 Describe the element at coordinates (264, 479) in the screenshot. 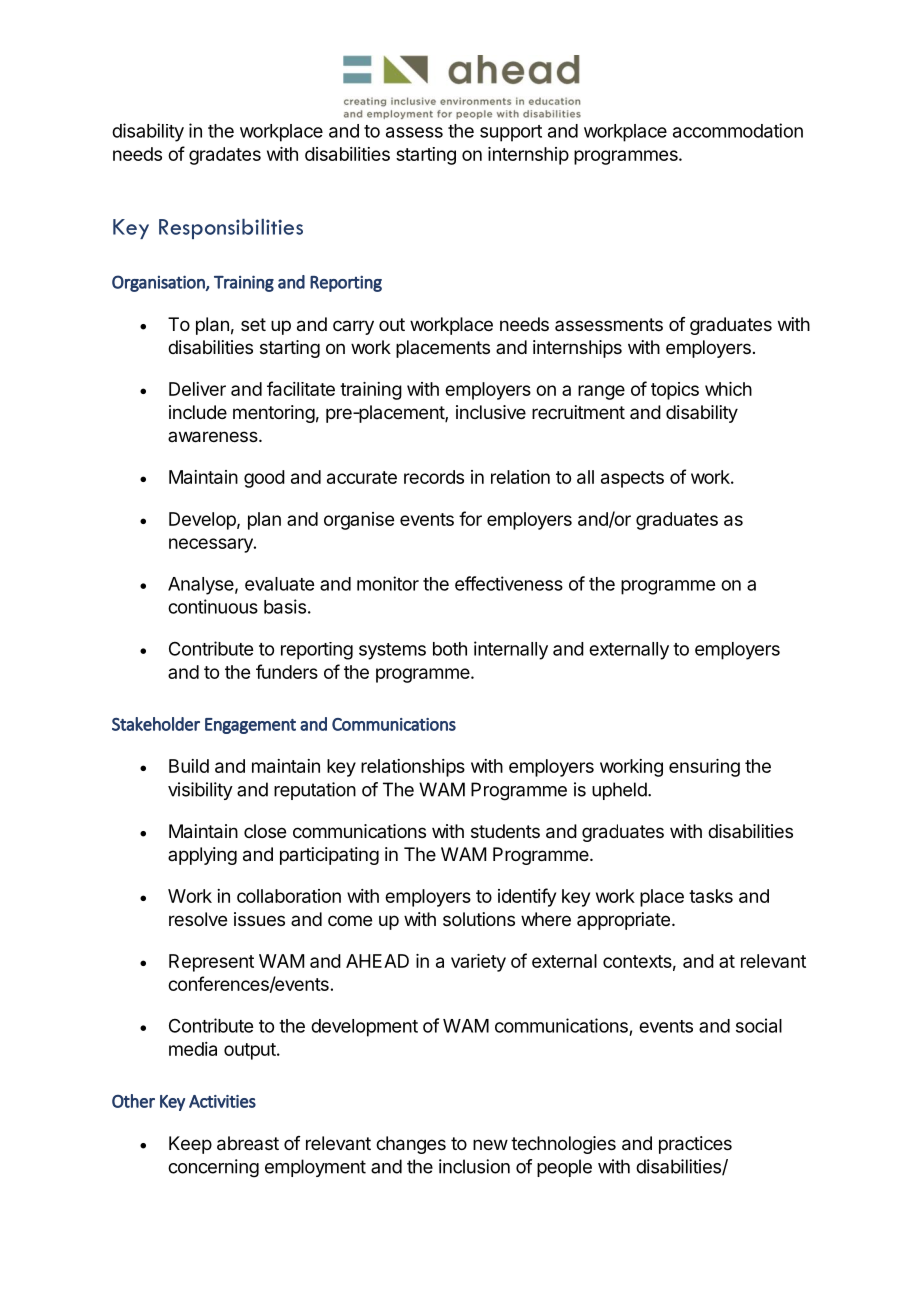

I see `good` at that location.
